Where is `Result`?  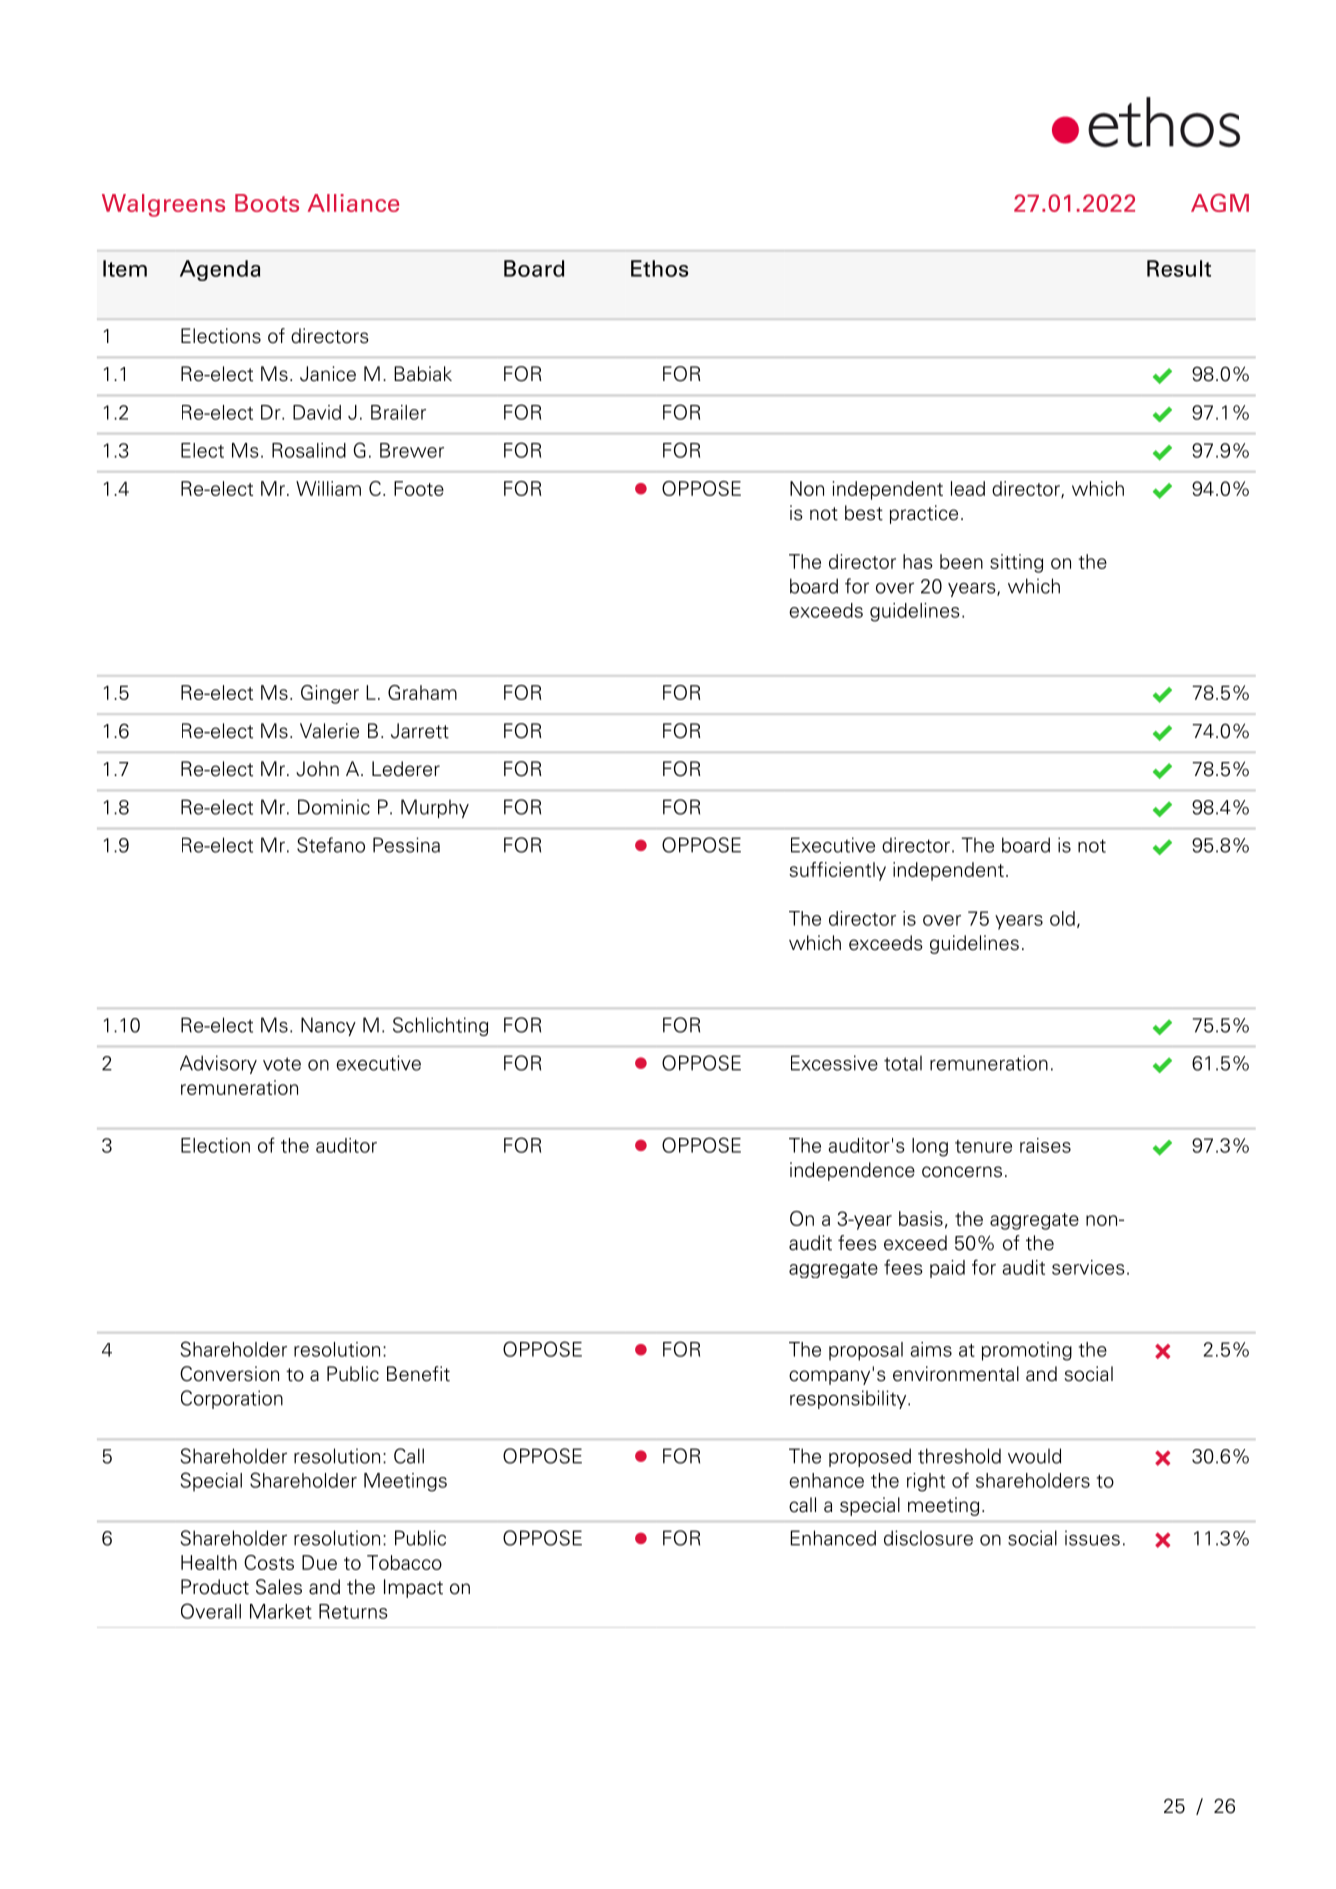 Result is located at coordinates (1179, 268).
